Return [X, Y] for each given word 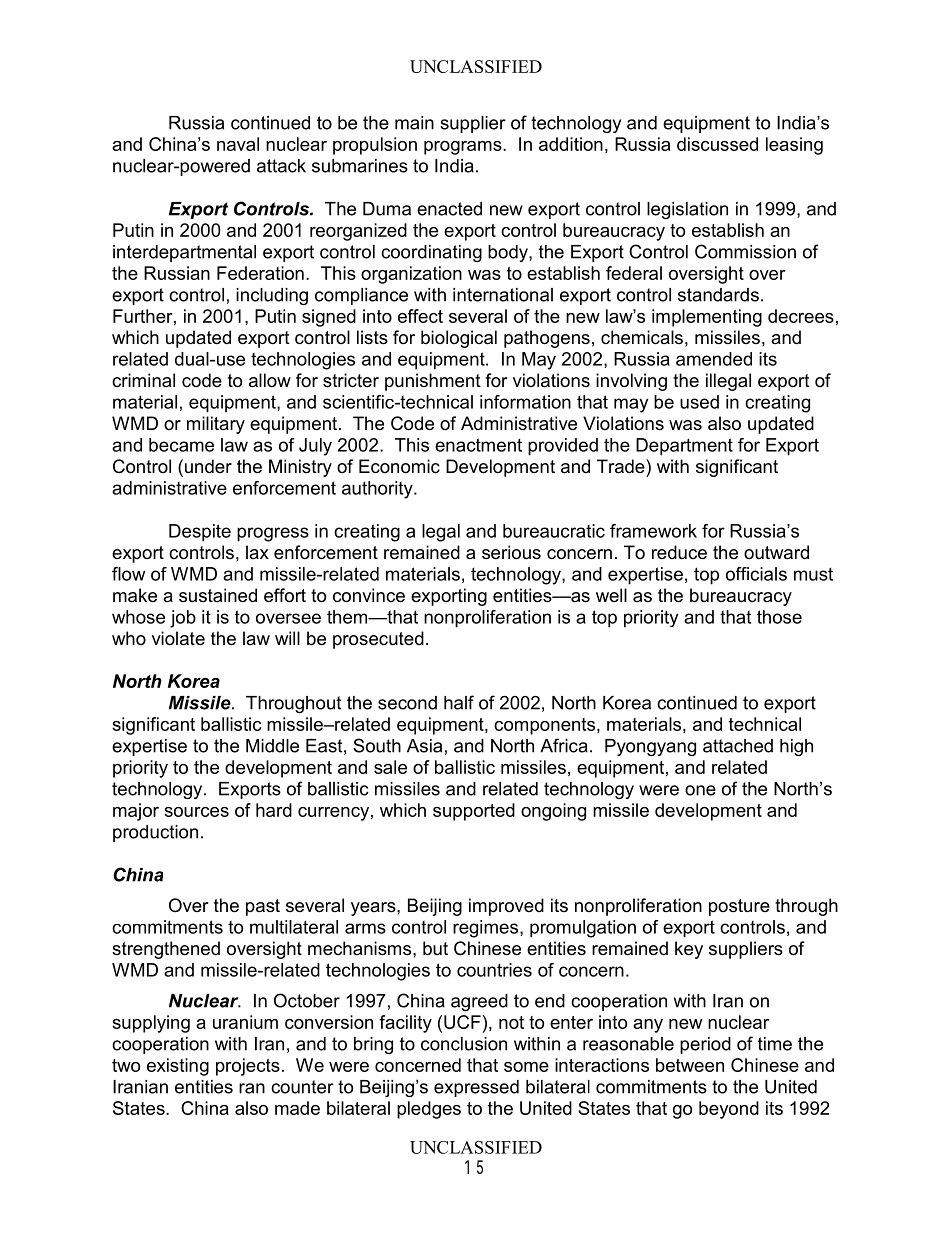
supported [474, 812]
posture [739, 907]
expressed [476, 1088]
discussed [717, 144]
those [779, 617]
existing [178, 1067]
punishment [433, 382]
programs [464, 148]
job [183, 619]
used [699, 402]
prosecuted [378, 640]
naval [238, 144]
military [216, 425]
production [155, 833]
